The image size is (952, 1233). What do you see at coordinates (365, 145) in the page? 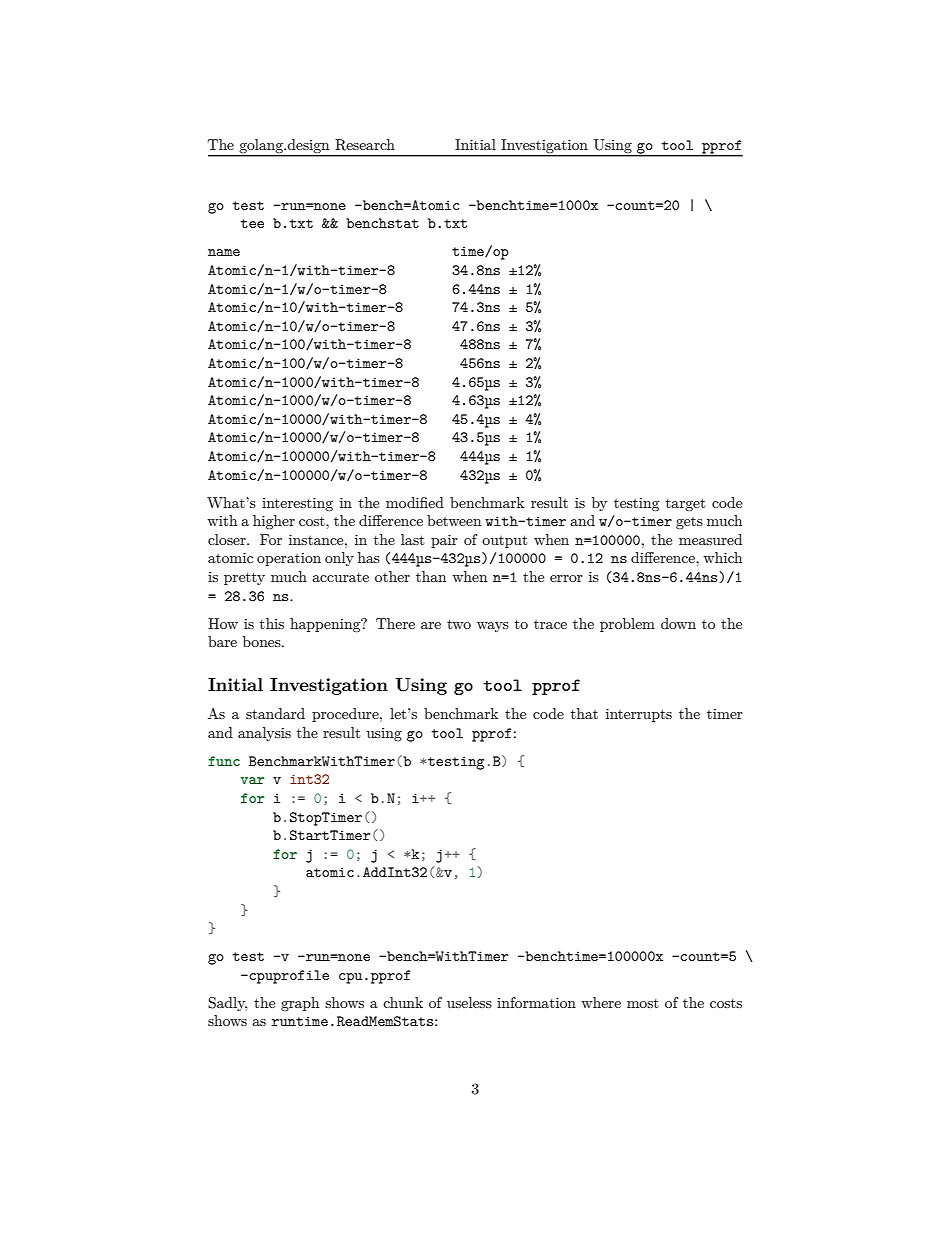
I see `Research` at bounding box center [365, 145].
